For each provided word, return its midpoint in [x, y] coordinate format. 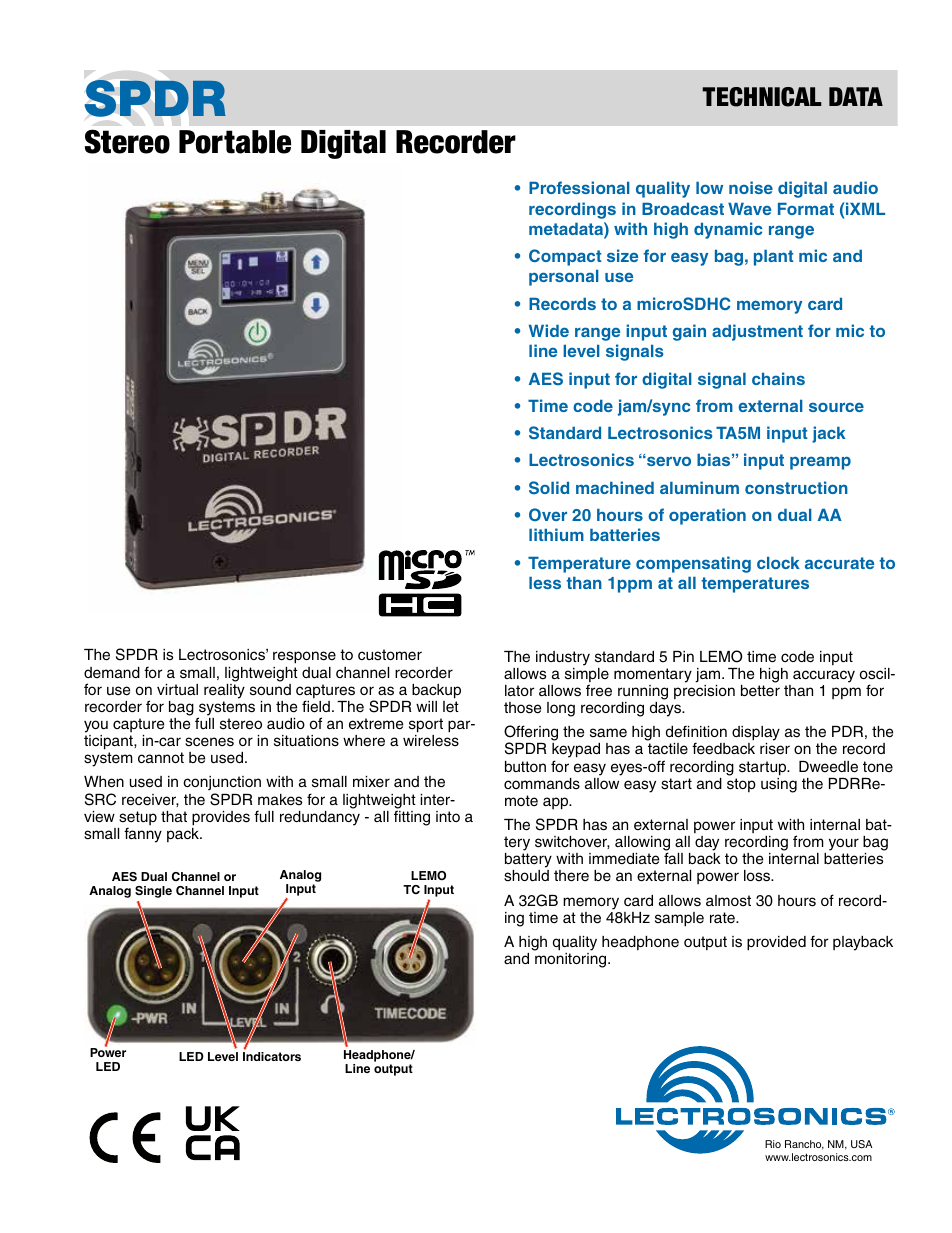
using [779, 785]
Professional [579, 187]
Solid [549, 488]
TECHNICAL [762, 97]
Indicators [272, 1056]
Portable [235, 142]
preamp [820, 463]
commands [542, 784]
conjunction [222, 785]
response [304, 657]
